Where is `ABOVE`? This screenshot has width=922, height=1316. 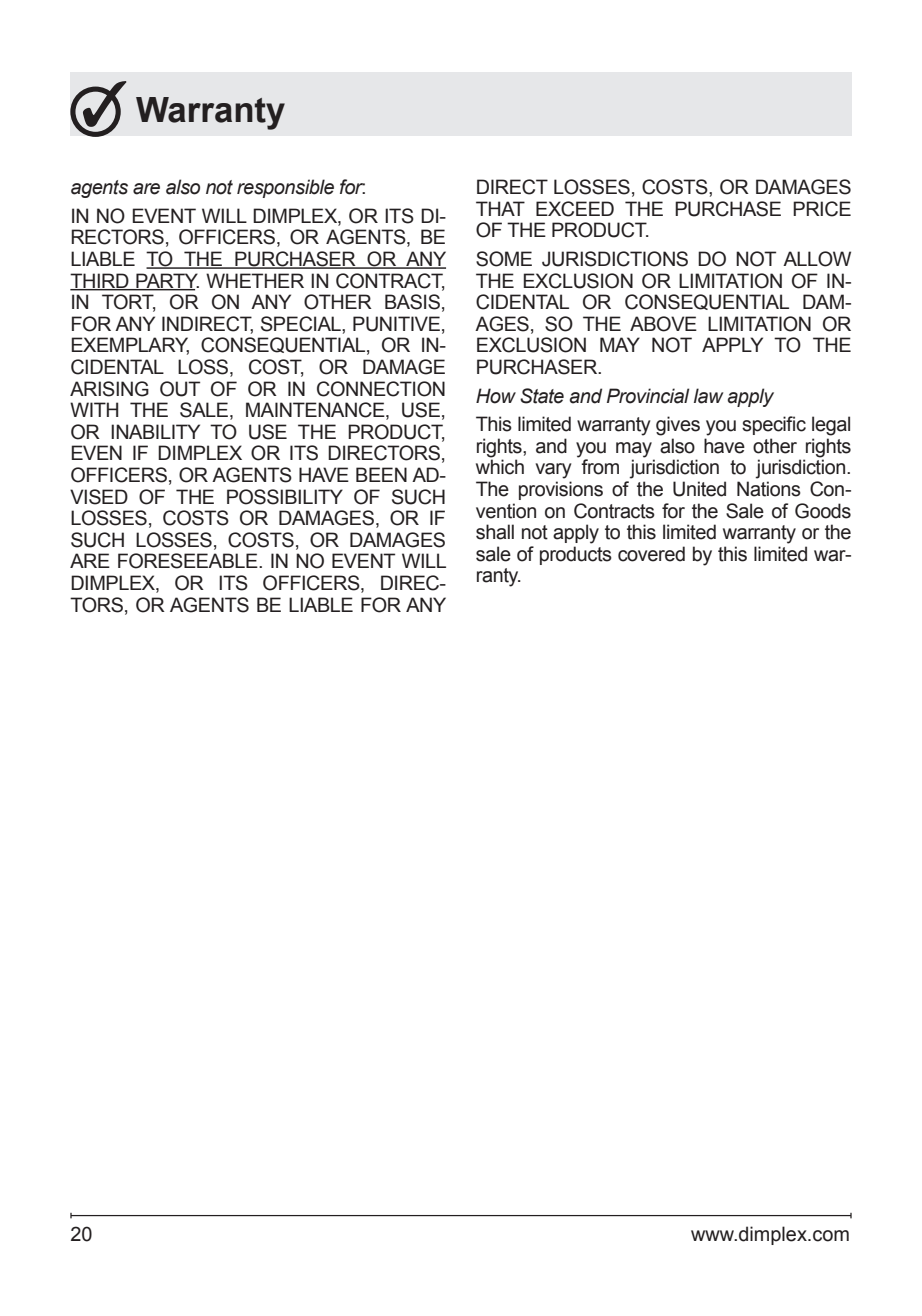 ABOVE is located at coordinates (663, 324).
